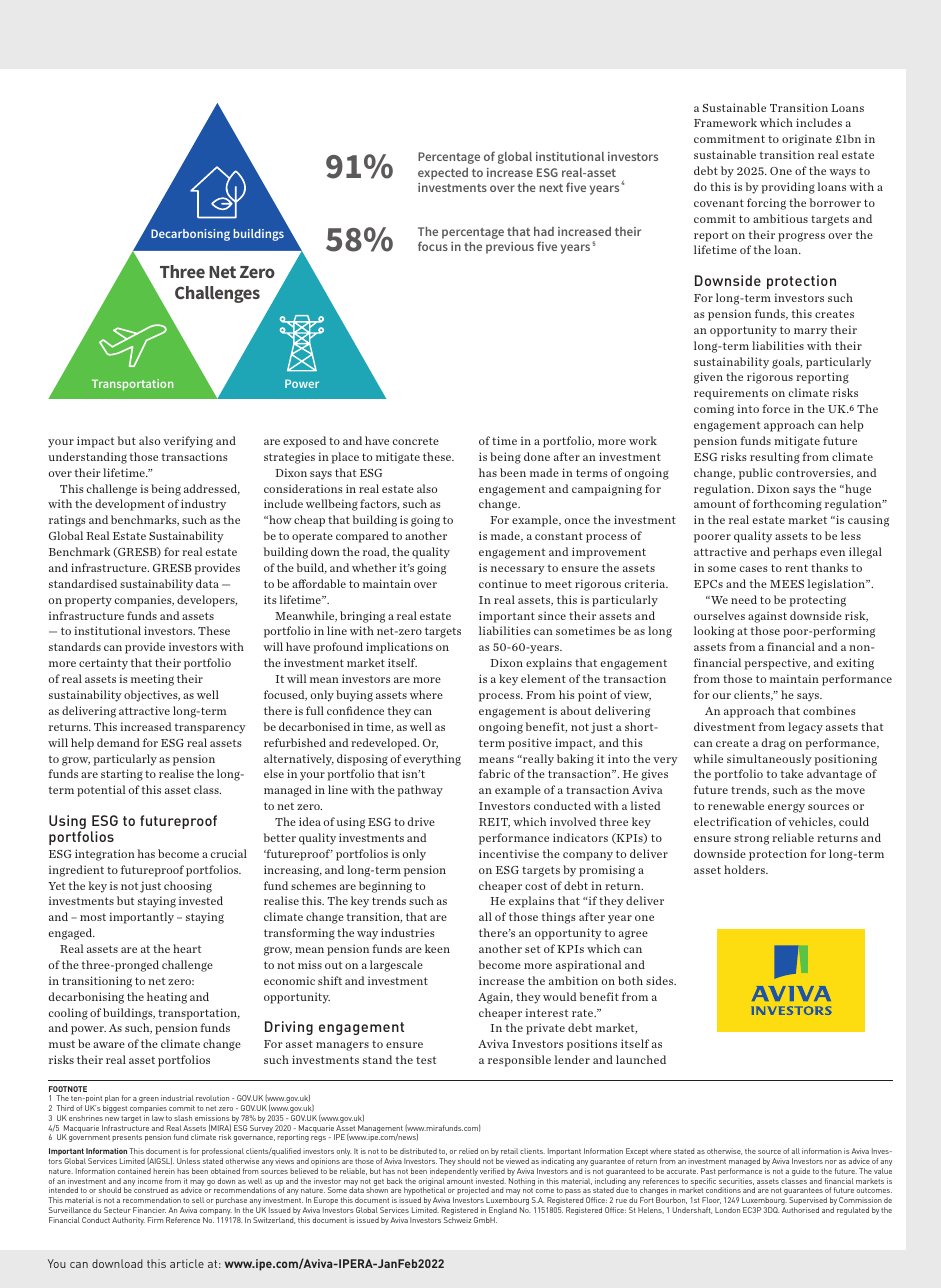 Image resolution: width=941 pixels, height=1288 pixels. I want to click on Firm, so click(155, 1220).
